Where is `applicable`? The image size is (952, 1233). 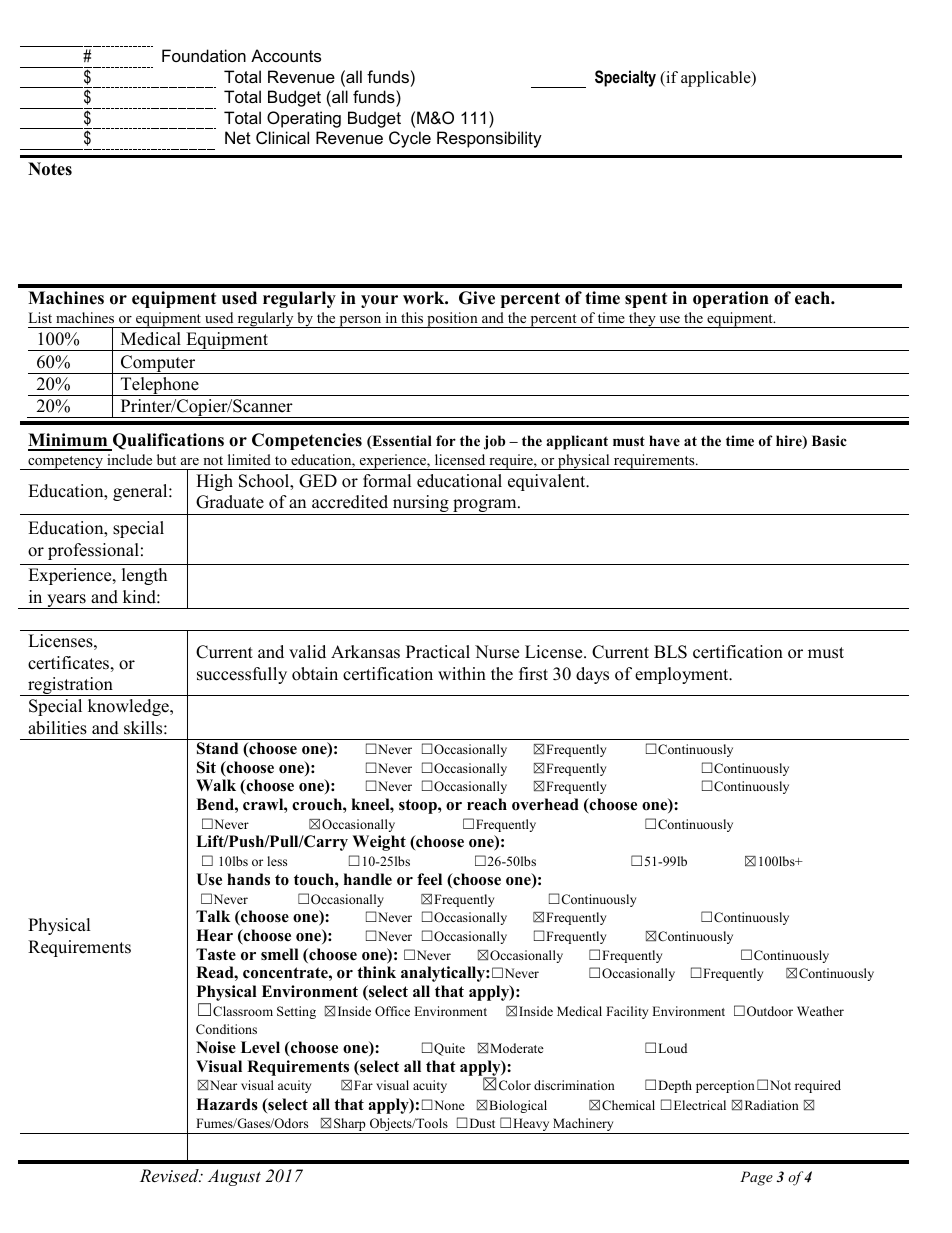 applicable is located at coordinates (717, 79).
